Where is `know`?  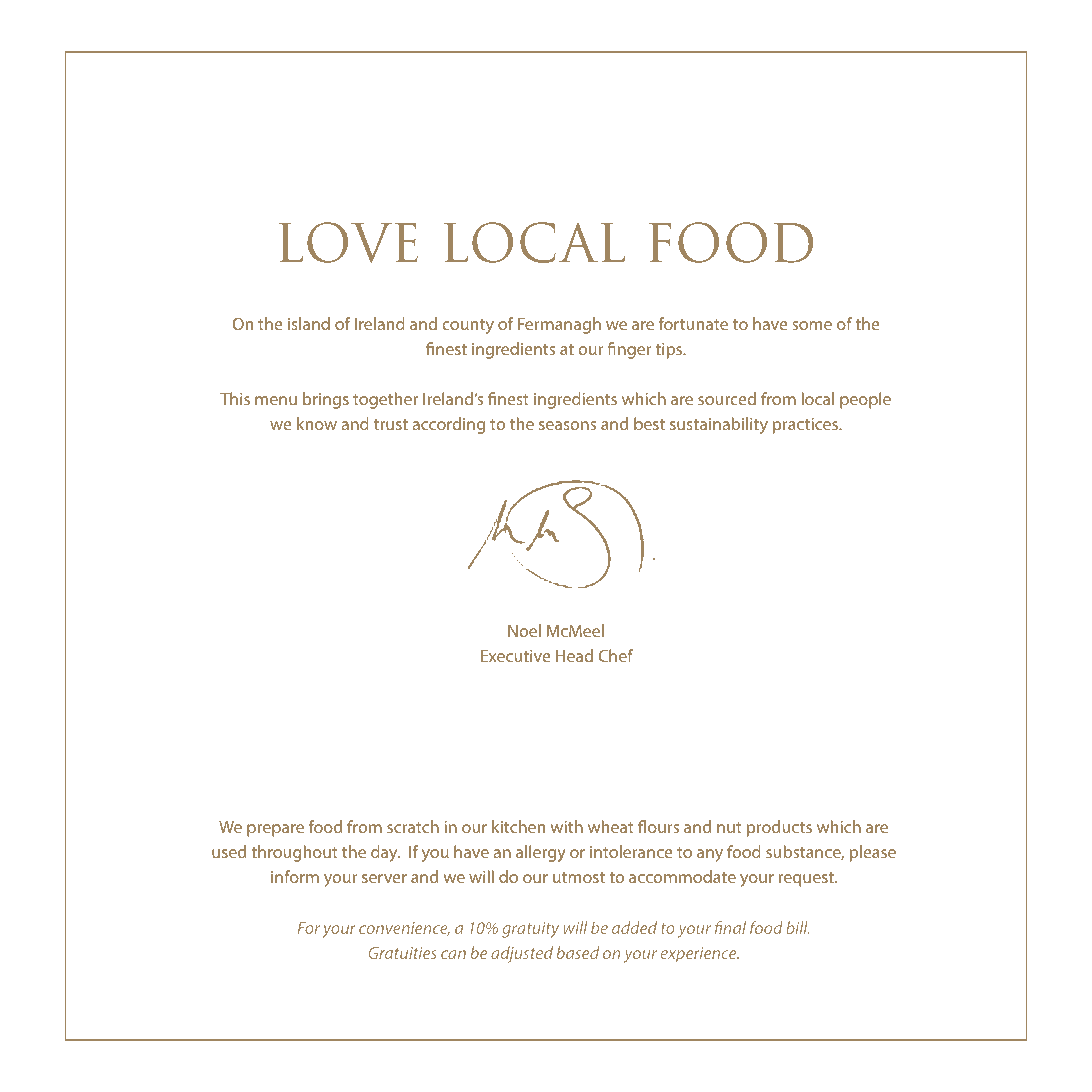
know is located at coordinates (317, 423).
